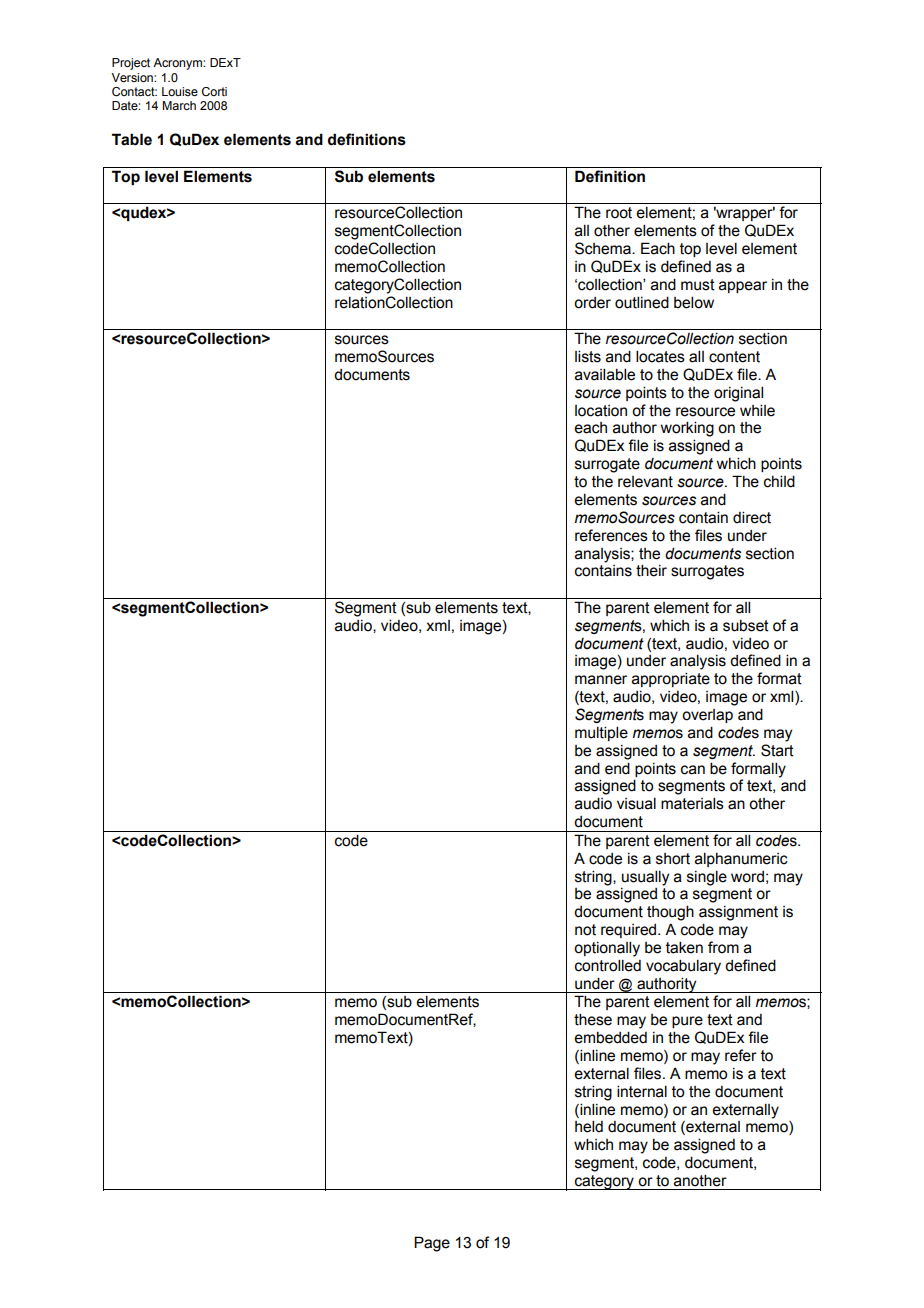 The image size is (924, 1308). What do you see at coordinates (589, 1126) in the page?
I see `held` at bounding box center [589, 1126].
